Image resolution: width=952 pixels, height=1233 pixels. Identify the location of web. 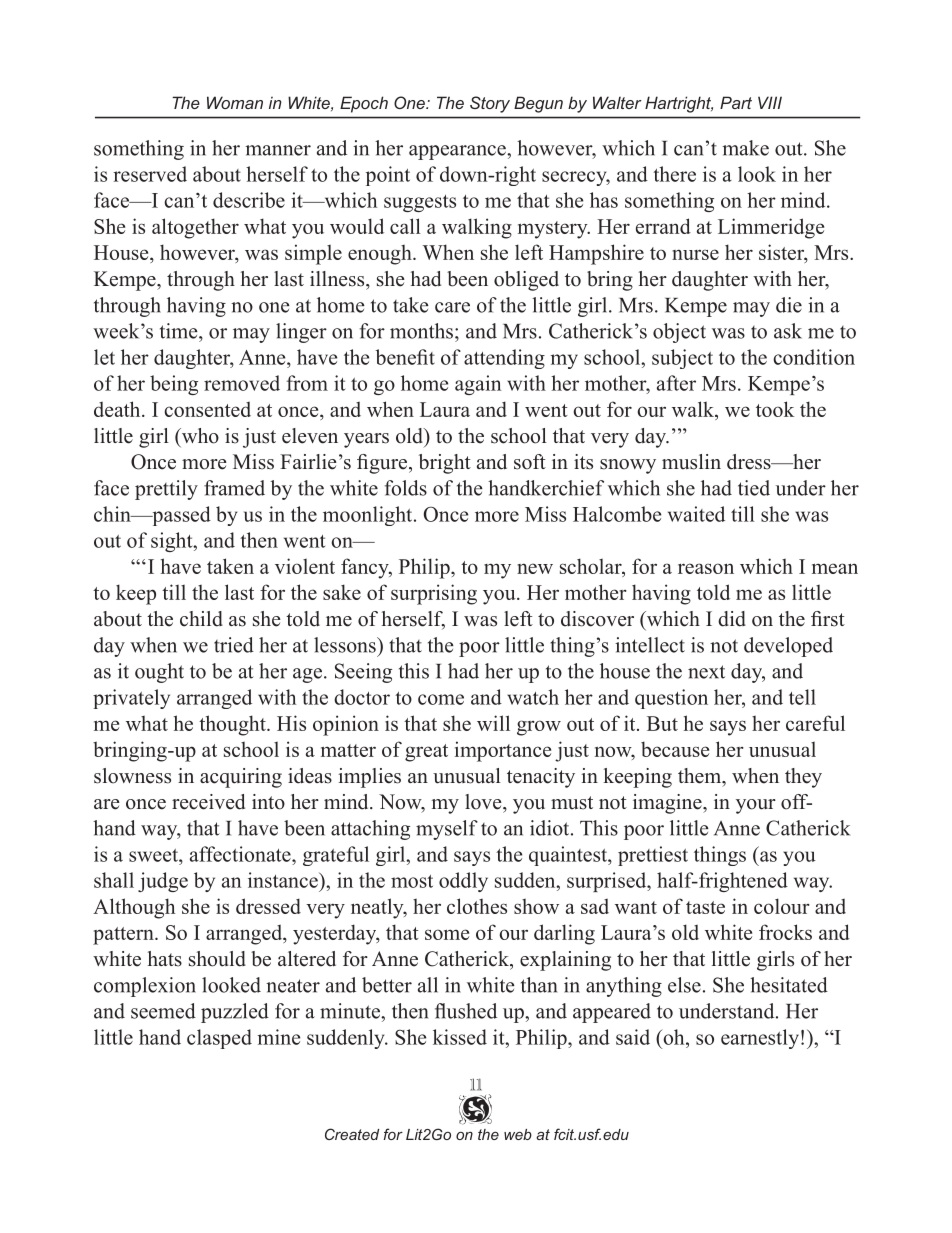
(518, 1134).
